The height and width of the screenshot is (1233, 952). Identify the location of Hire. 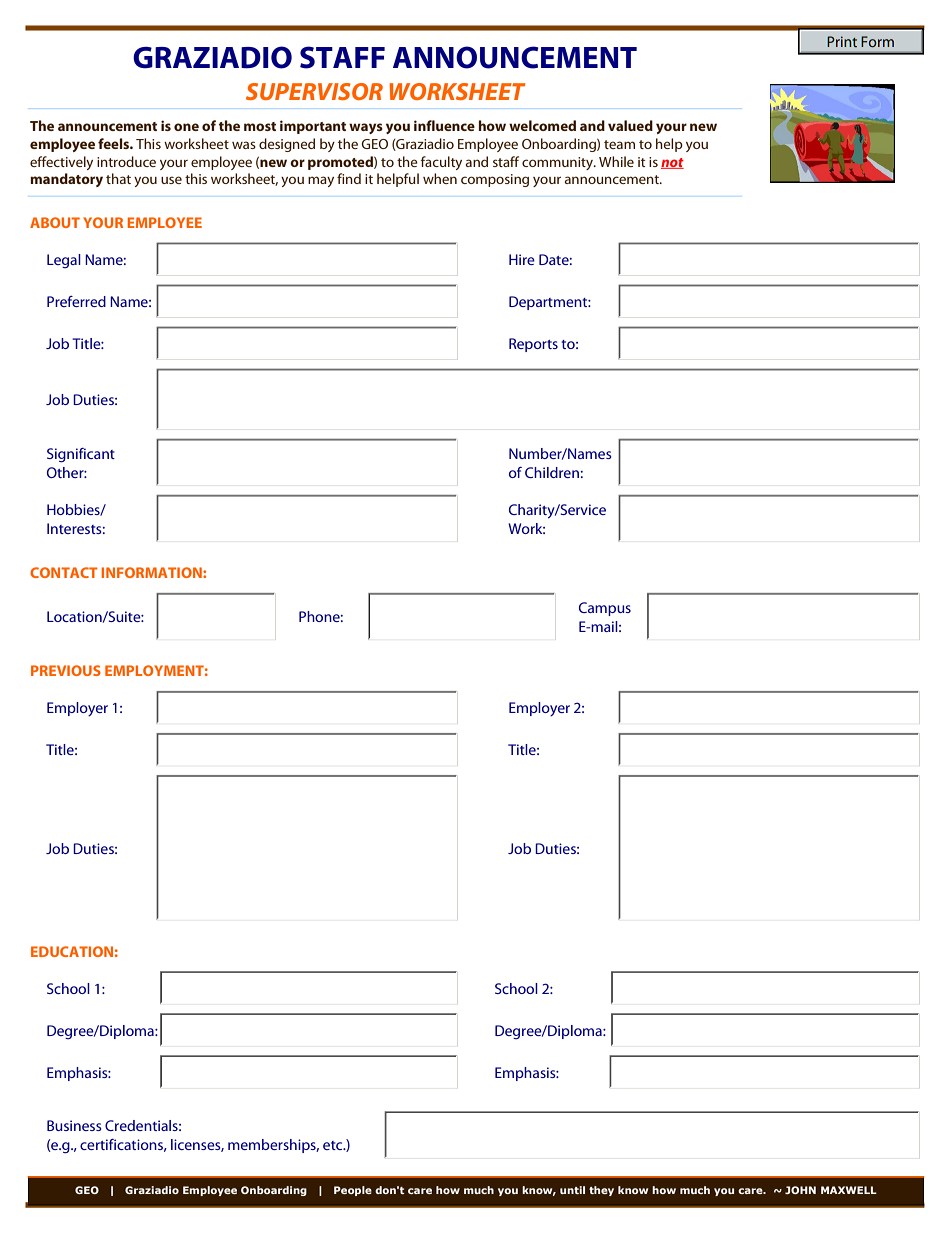
(522, 259).
